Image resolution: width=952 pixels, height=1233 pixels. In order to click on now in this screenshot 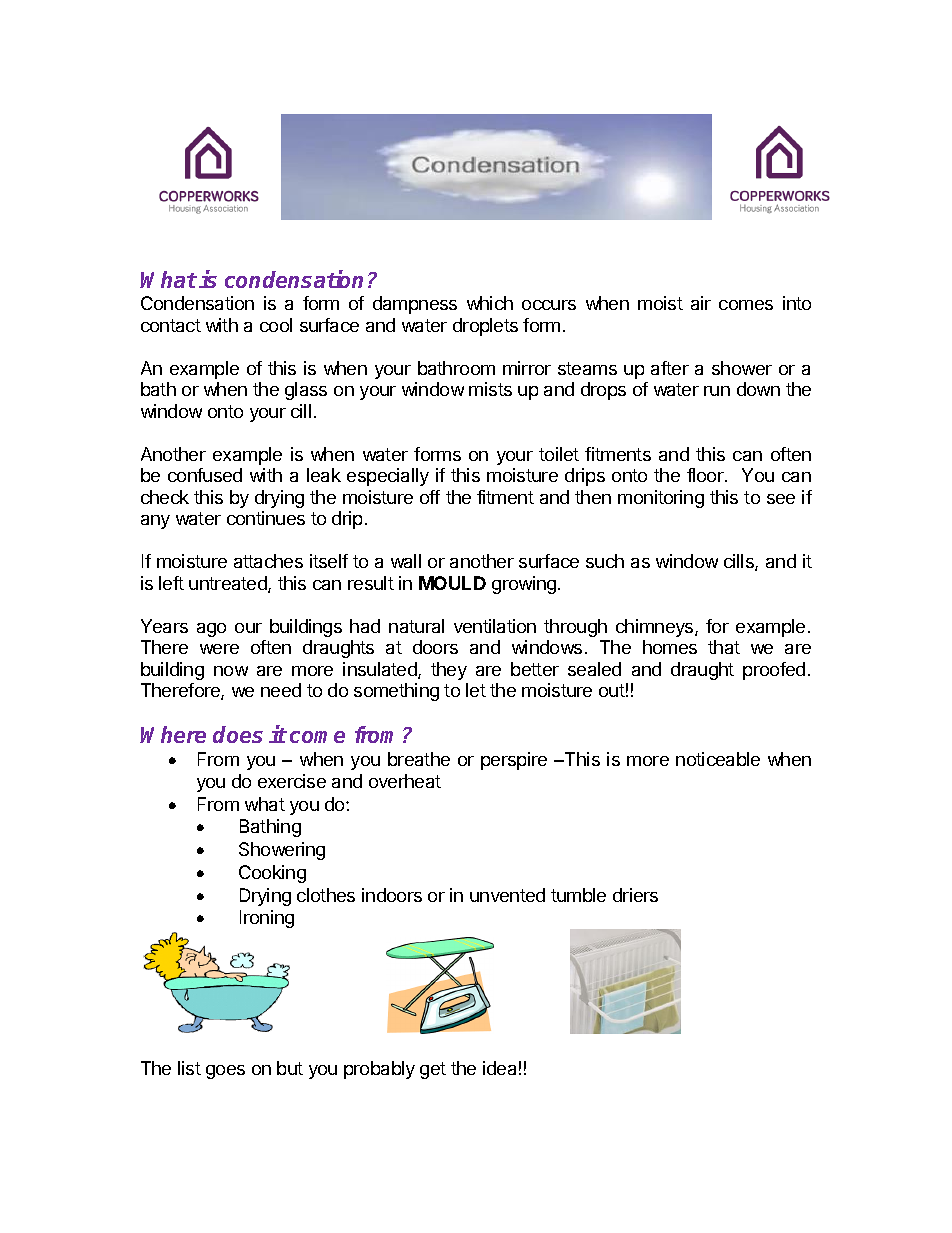, I will do `click(231, 671)`.
